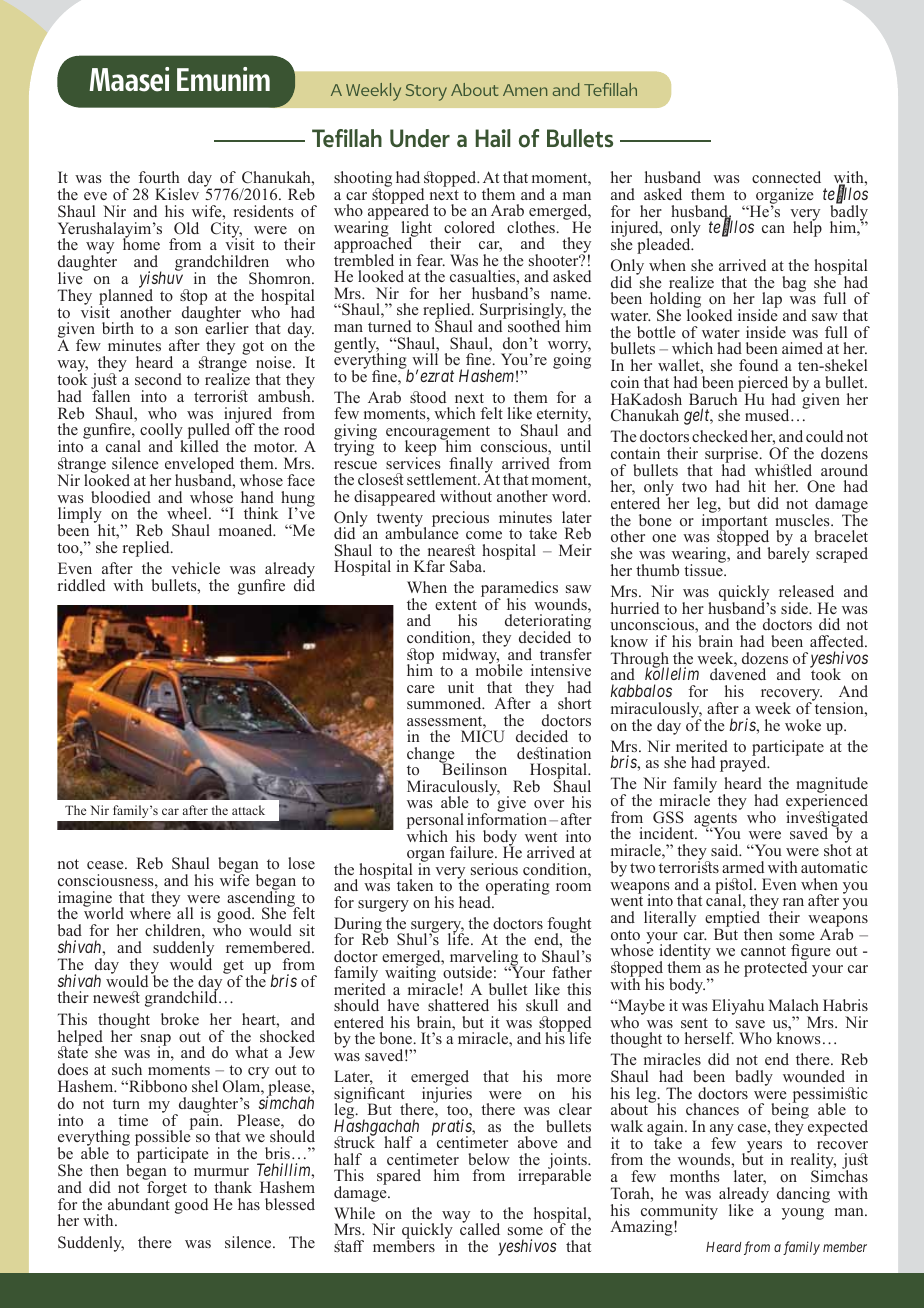 The image size is (924, 1308). I want to click on vehicle, so click(195, 568).
